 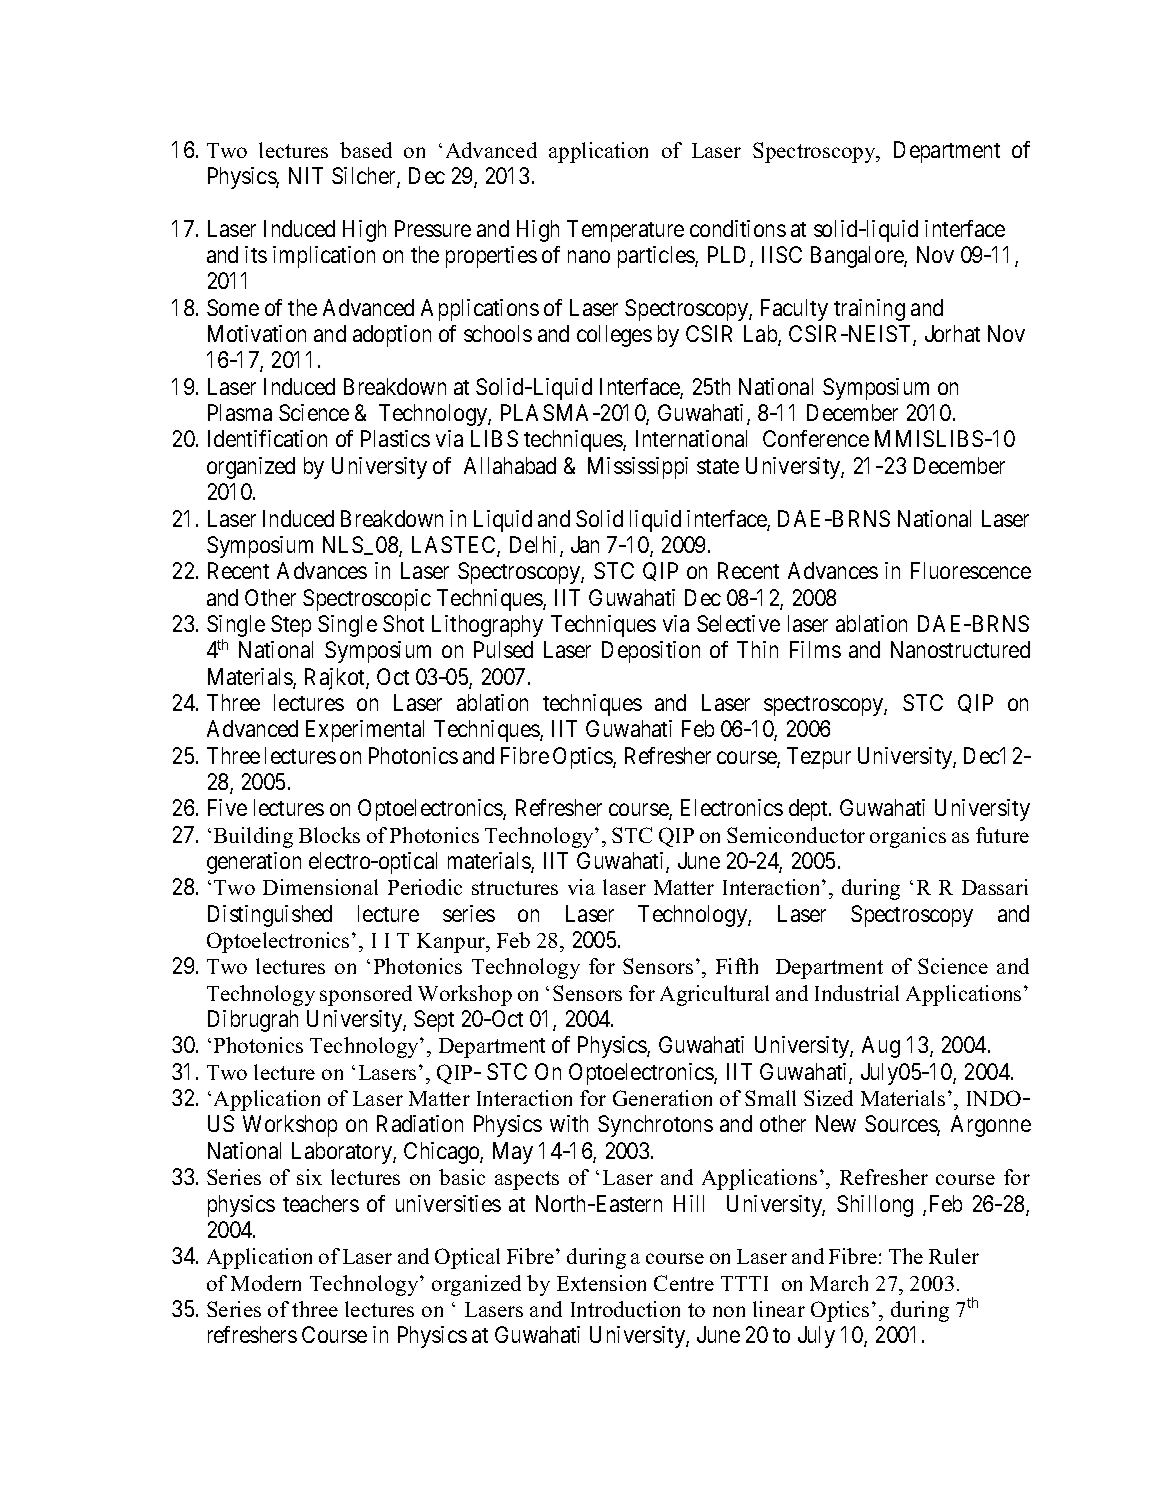 I want to click on Temperature, so click(x=625, y=231).
